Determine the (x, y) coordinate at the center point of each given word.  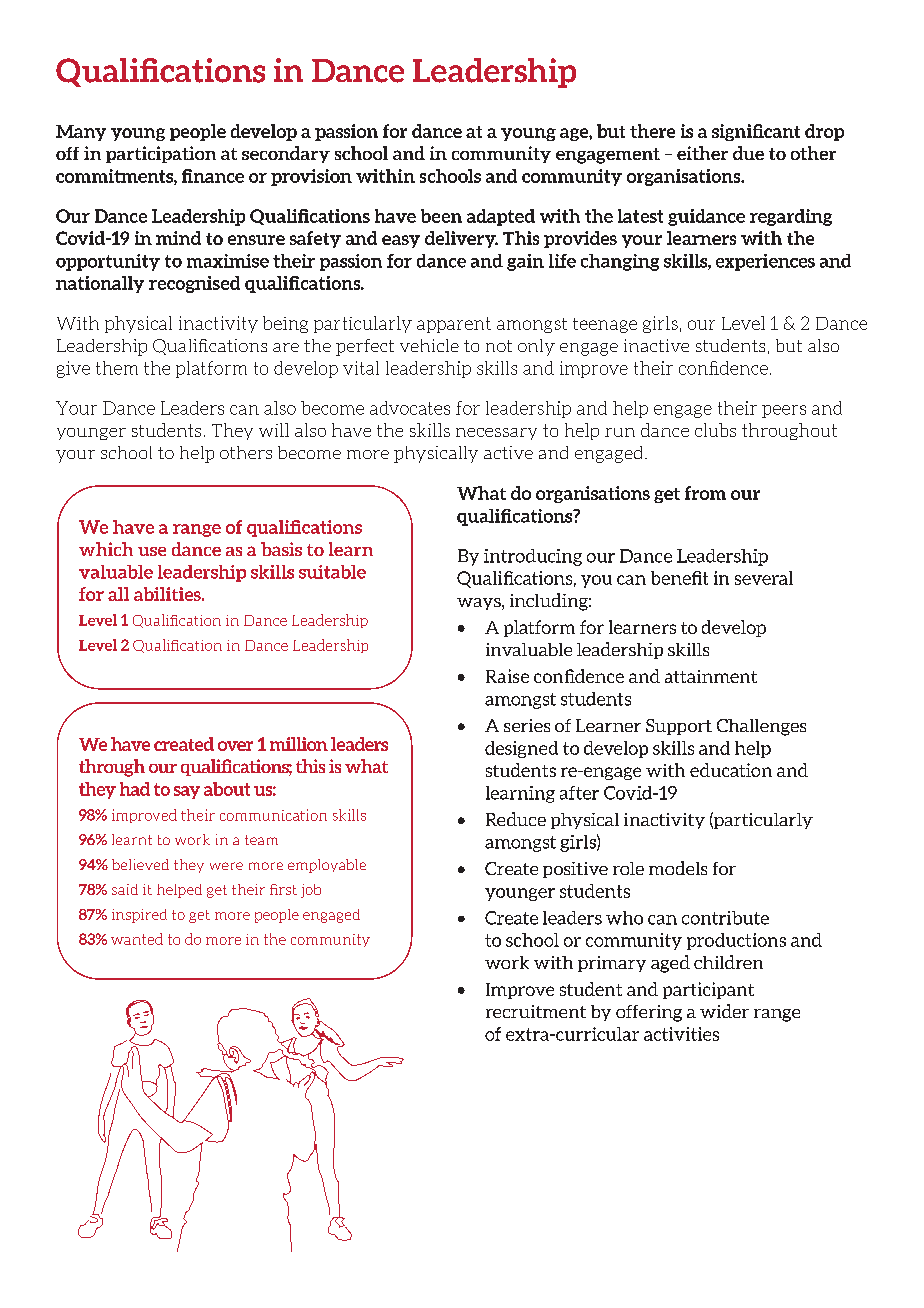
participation (161, 154)
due (748, 153)
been (441, 216)
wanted (137, 939)
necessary (496, 434)
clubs (715, 430)
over (235, 746)
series (527, 725)
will (274, 430)
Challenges (761, 727)
